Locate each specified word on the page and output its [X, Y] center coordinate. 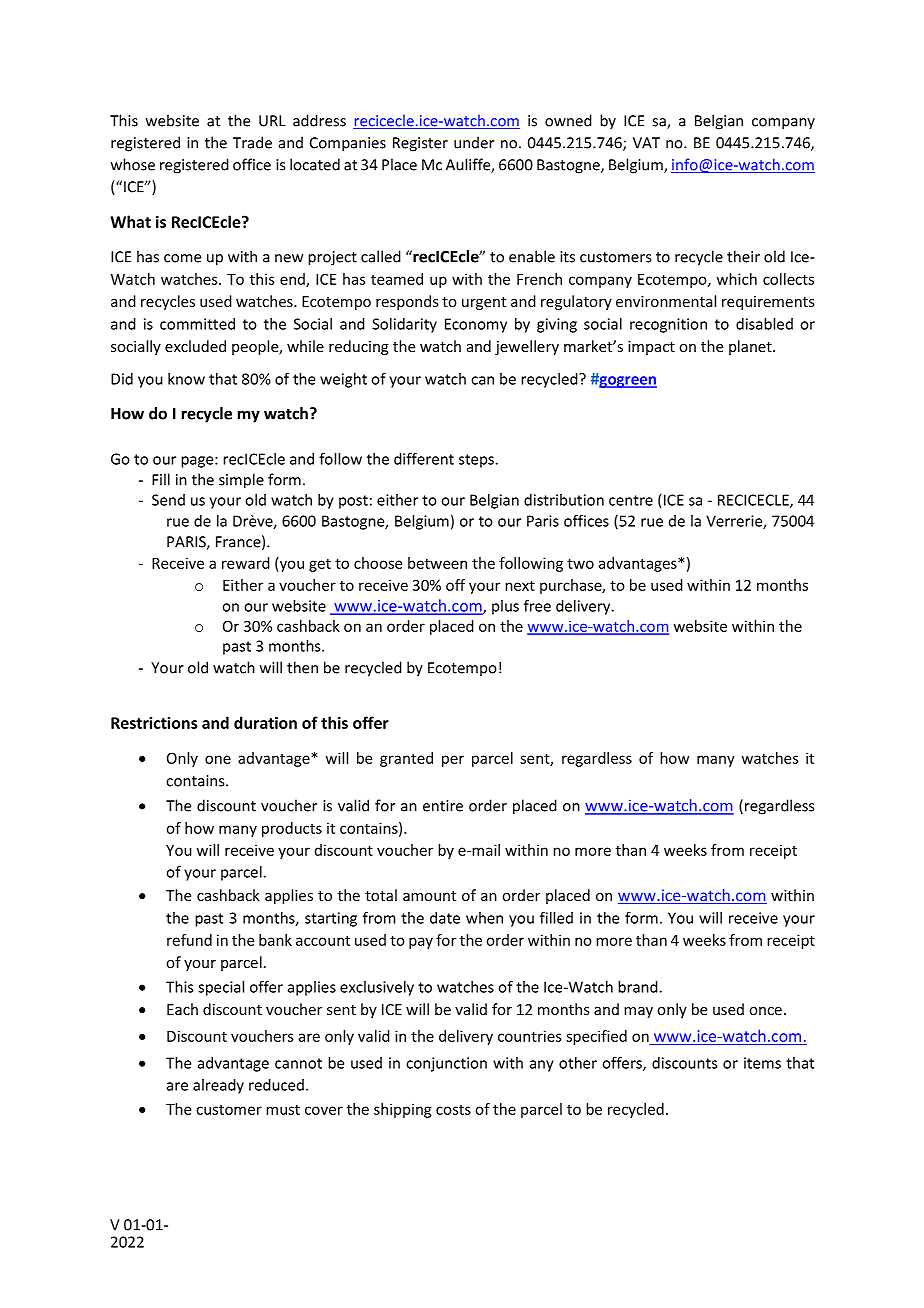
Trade [252, 142]
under [474, 142]
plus [505, 607]
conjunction [446, 1064]
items [762, 1063]
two [580, 563]
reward [246, 563]
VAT [646, 143]
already [218, 1086]
